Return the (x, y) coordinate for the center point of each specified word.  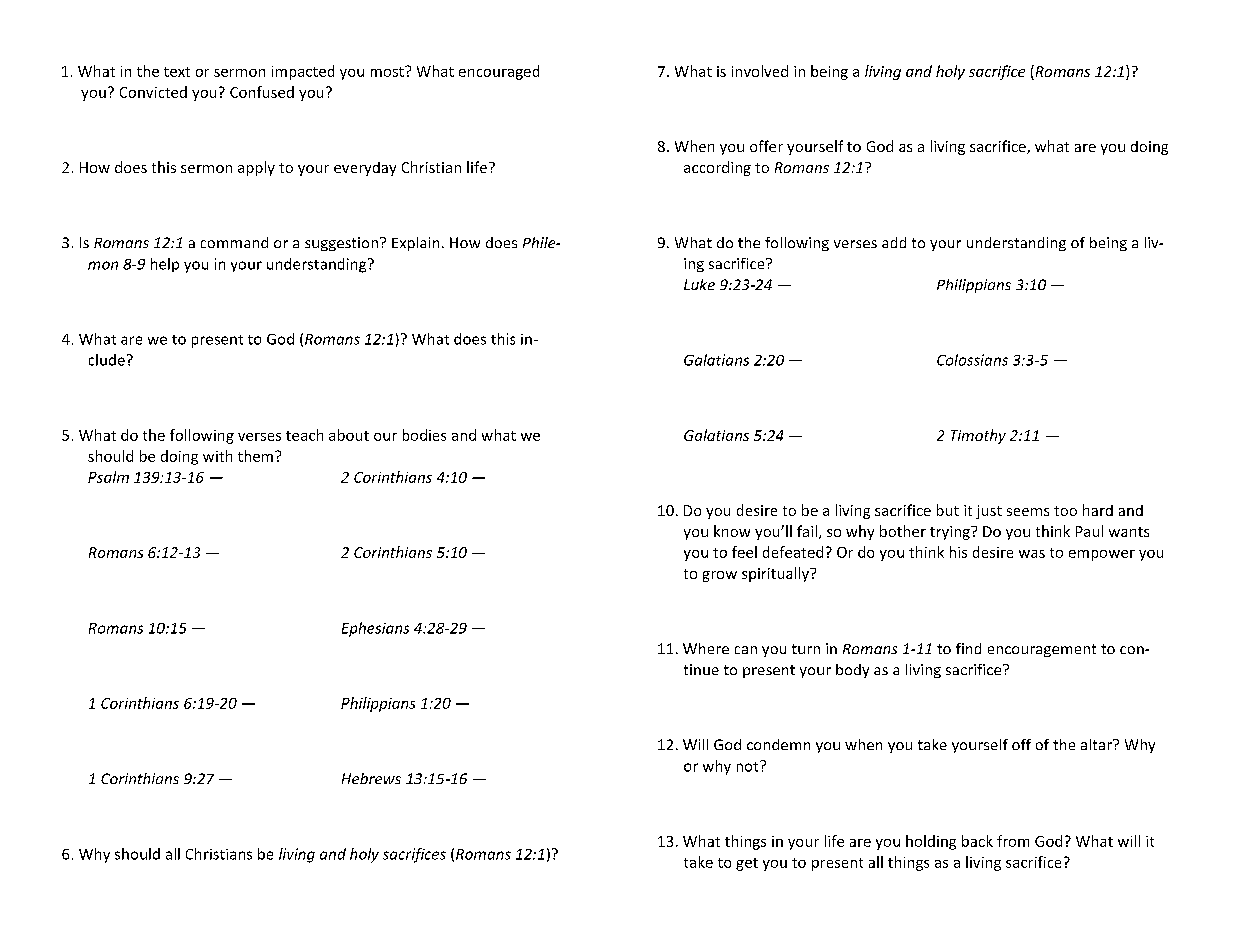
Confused (262, 92)
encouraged (499, 72)
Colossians (972, 360)
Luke (699, 284)
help (165, 265)
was (1032, 554)
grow (720, 576)
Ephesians (375, 629)
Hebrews (371, 778)
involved (760, 71)
